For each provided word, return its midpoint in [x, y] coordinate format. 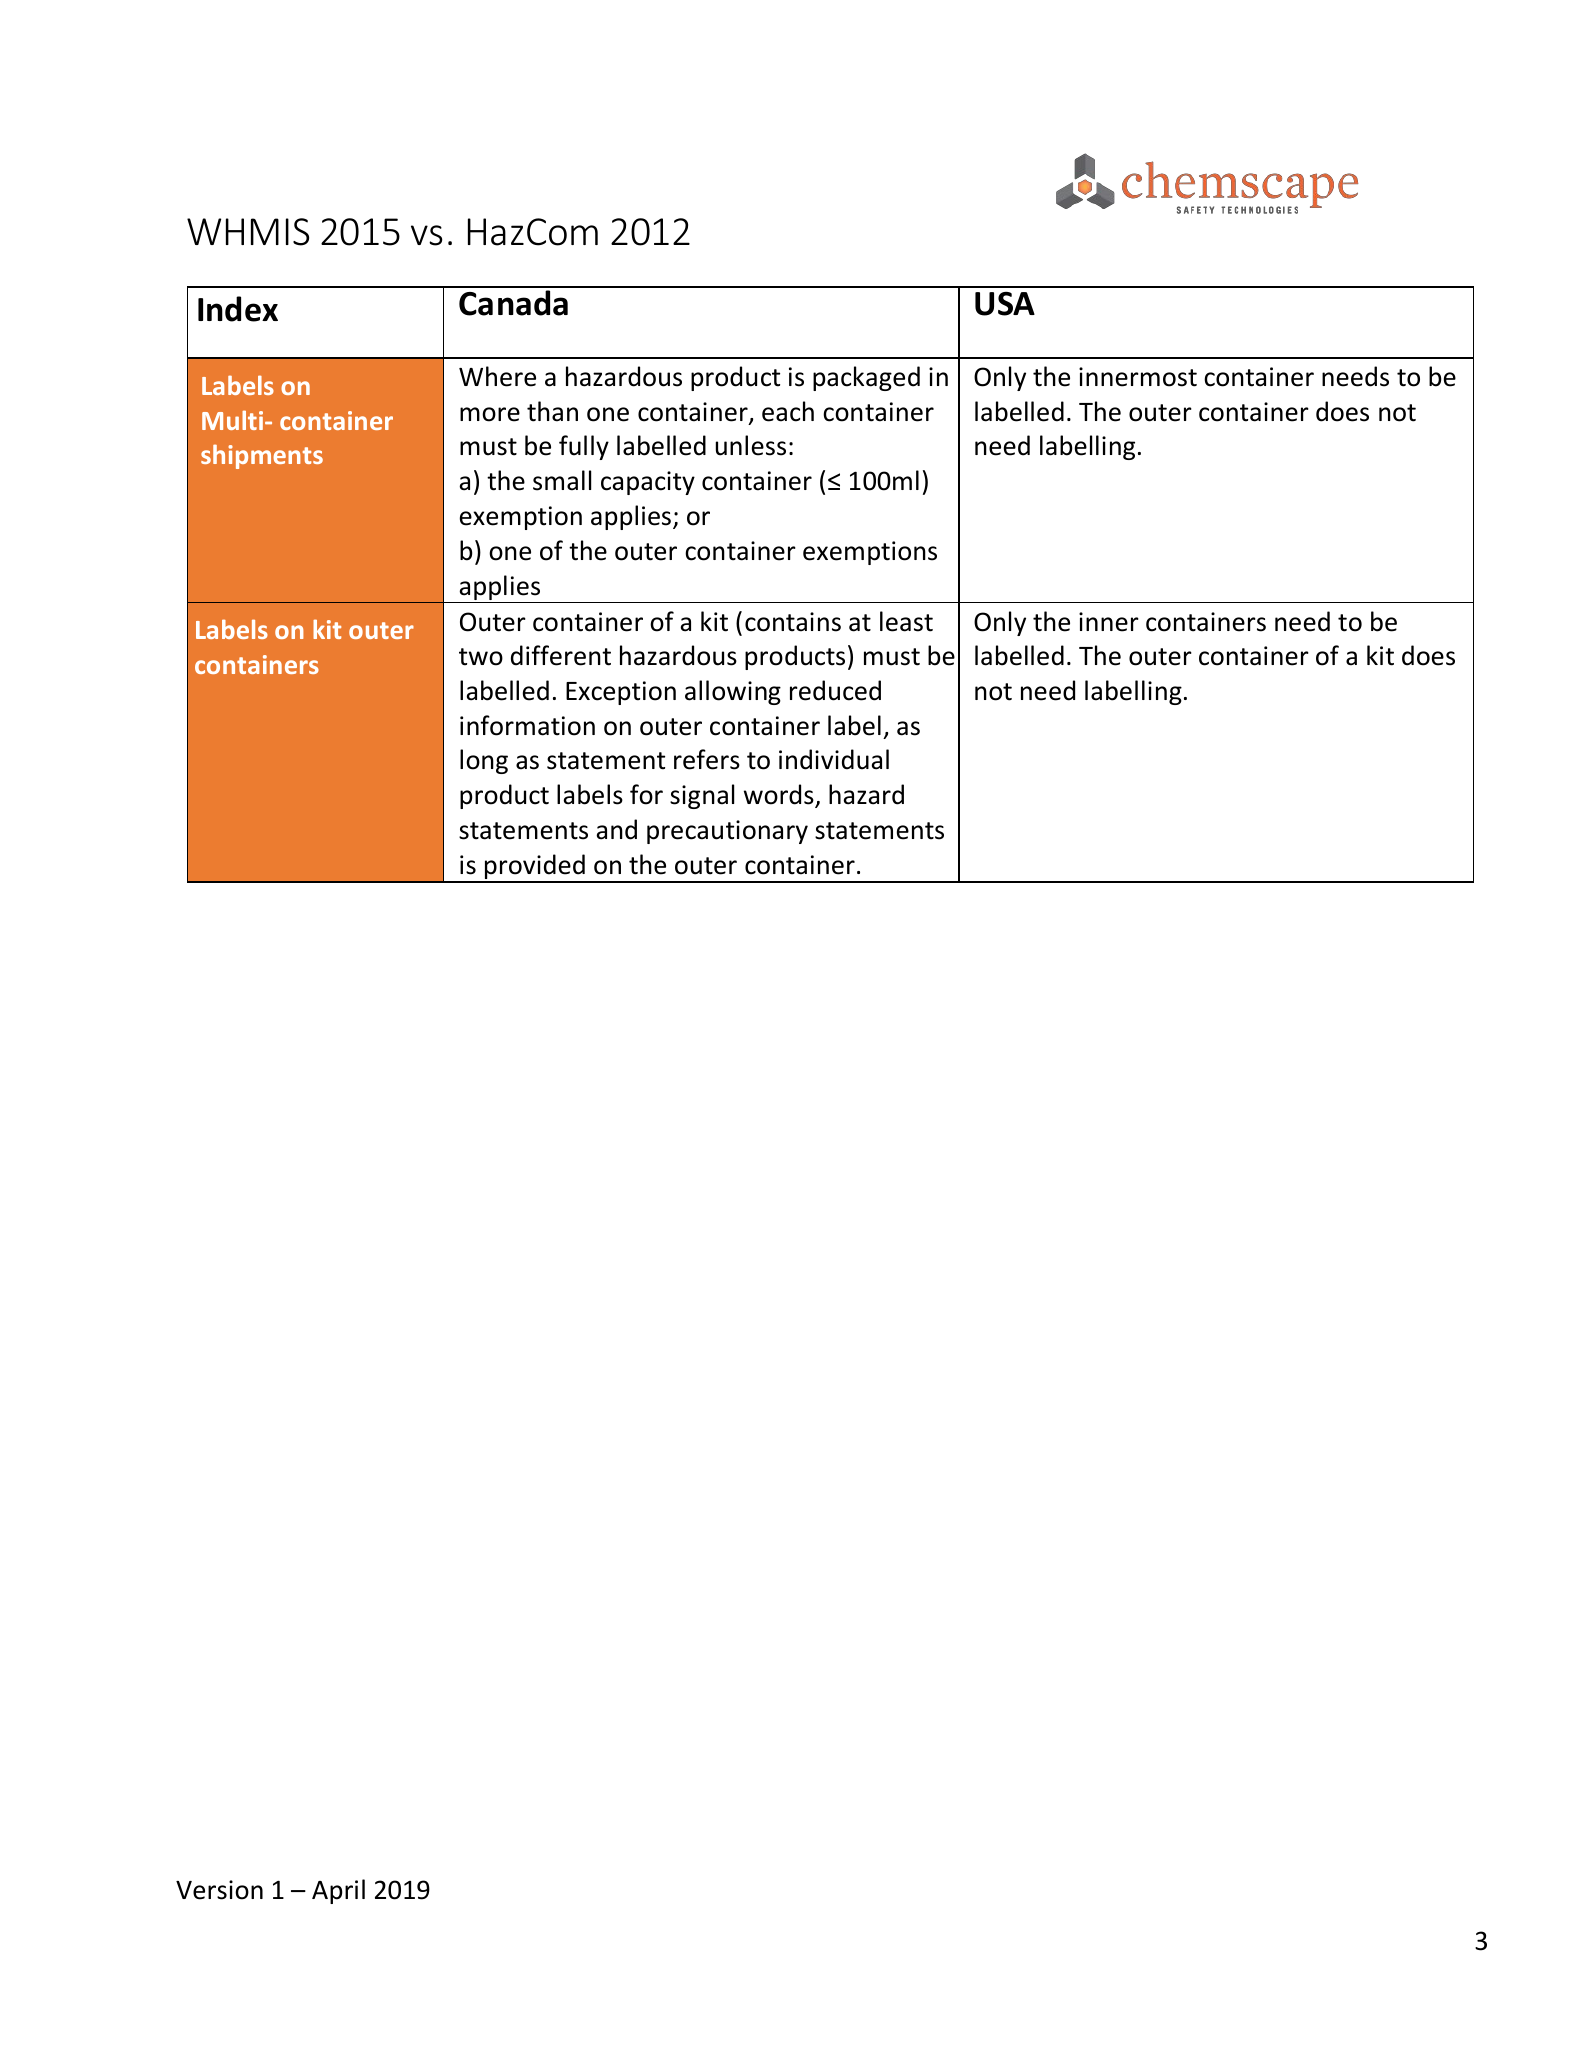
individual [834, 759]
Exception [621, 693]
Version [219, 1890]
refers [707, 759]
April [338, 1891]
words [780, 795]
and [616, 829]
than [552, 411]
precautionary [727, 832]
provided [535, 868]
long [484, 761]
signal [702, 796]
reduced [835, 690]
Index [238, 309]
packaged [866, 378]
